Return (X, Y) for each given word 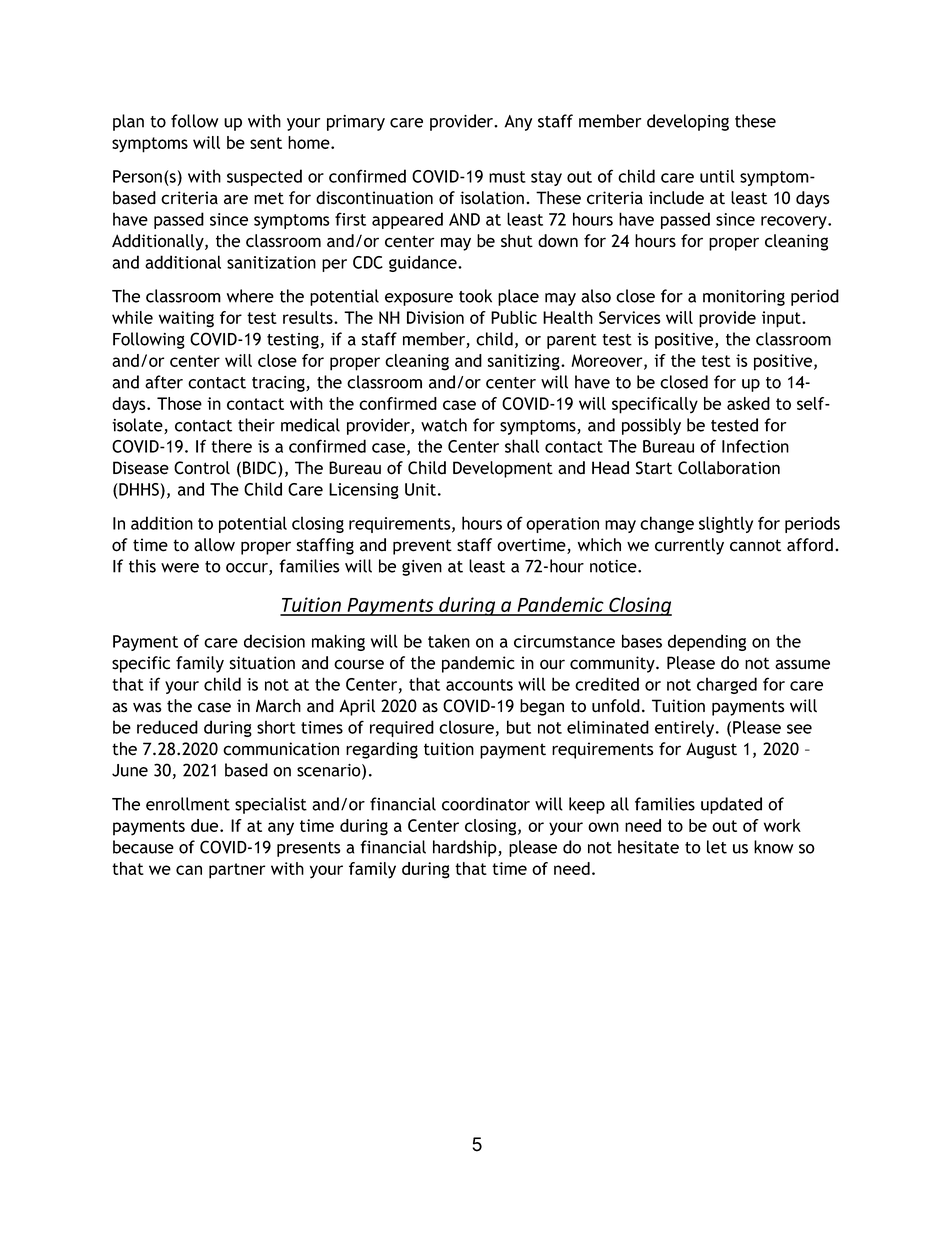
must (507, 177)
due (206, 825)
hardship (466, 848)
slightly (726, 524)
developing (688, 122)
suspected (264, 177)
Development (503, 469)
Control (202, 468)
